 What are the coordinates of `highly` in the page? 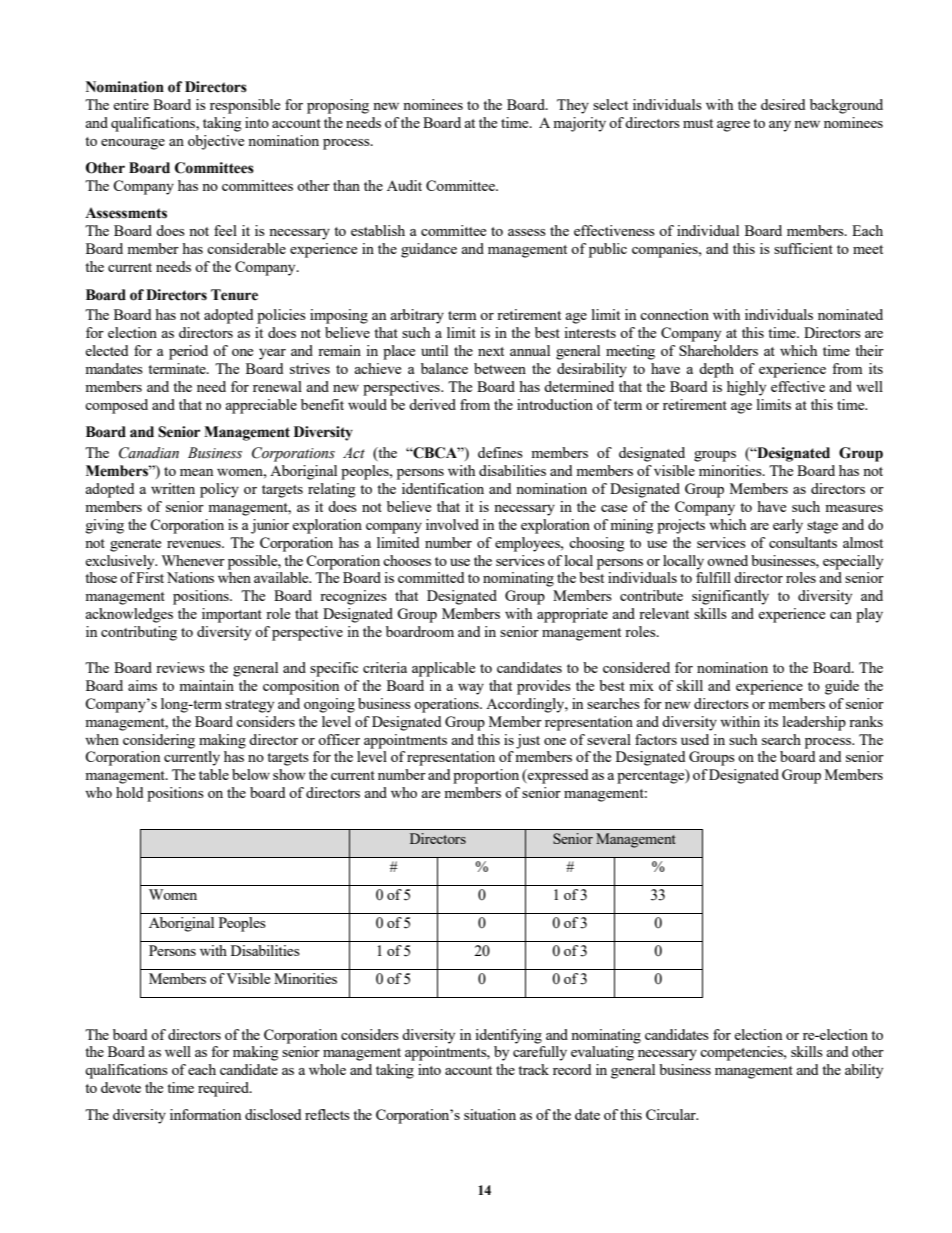 It's located at (746, 388).
